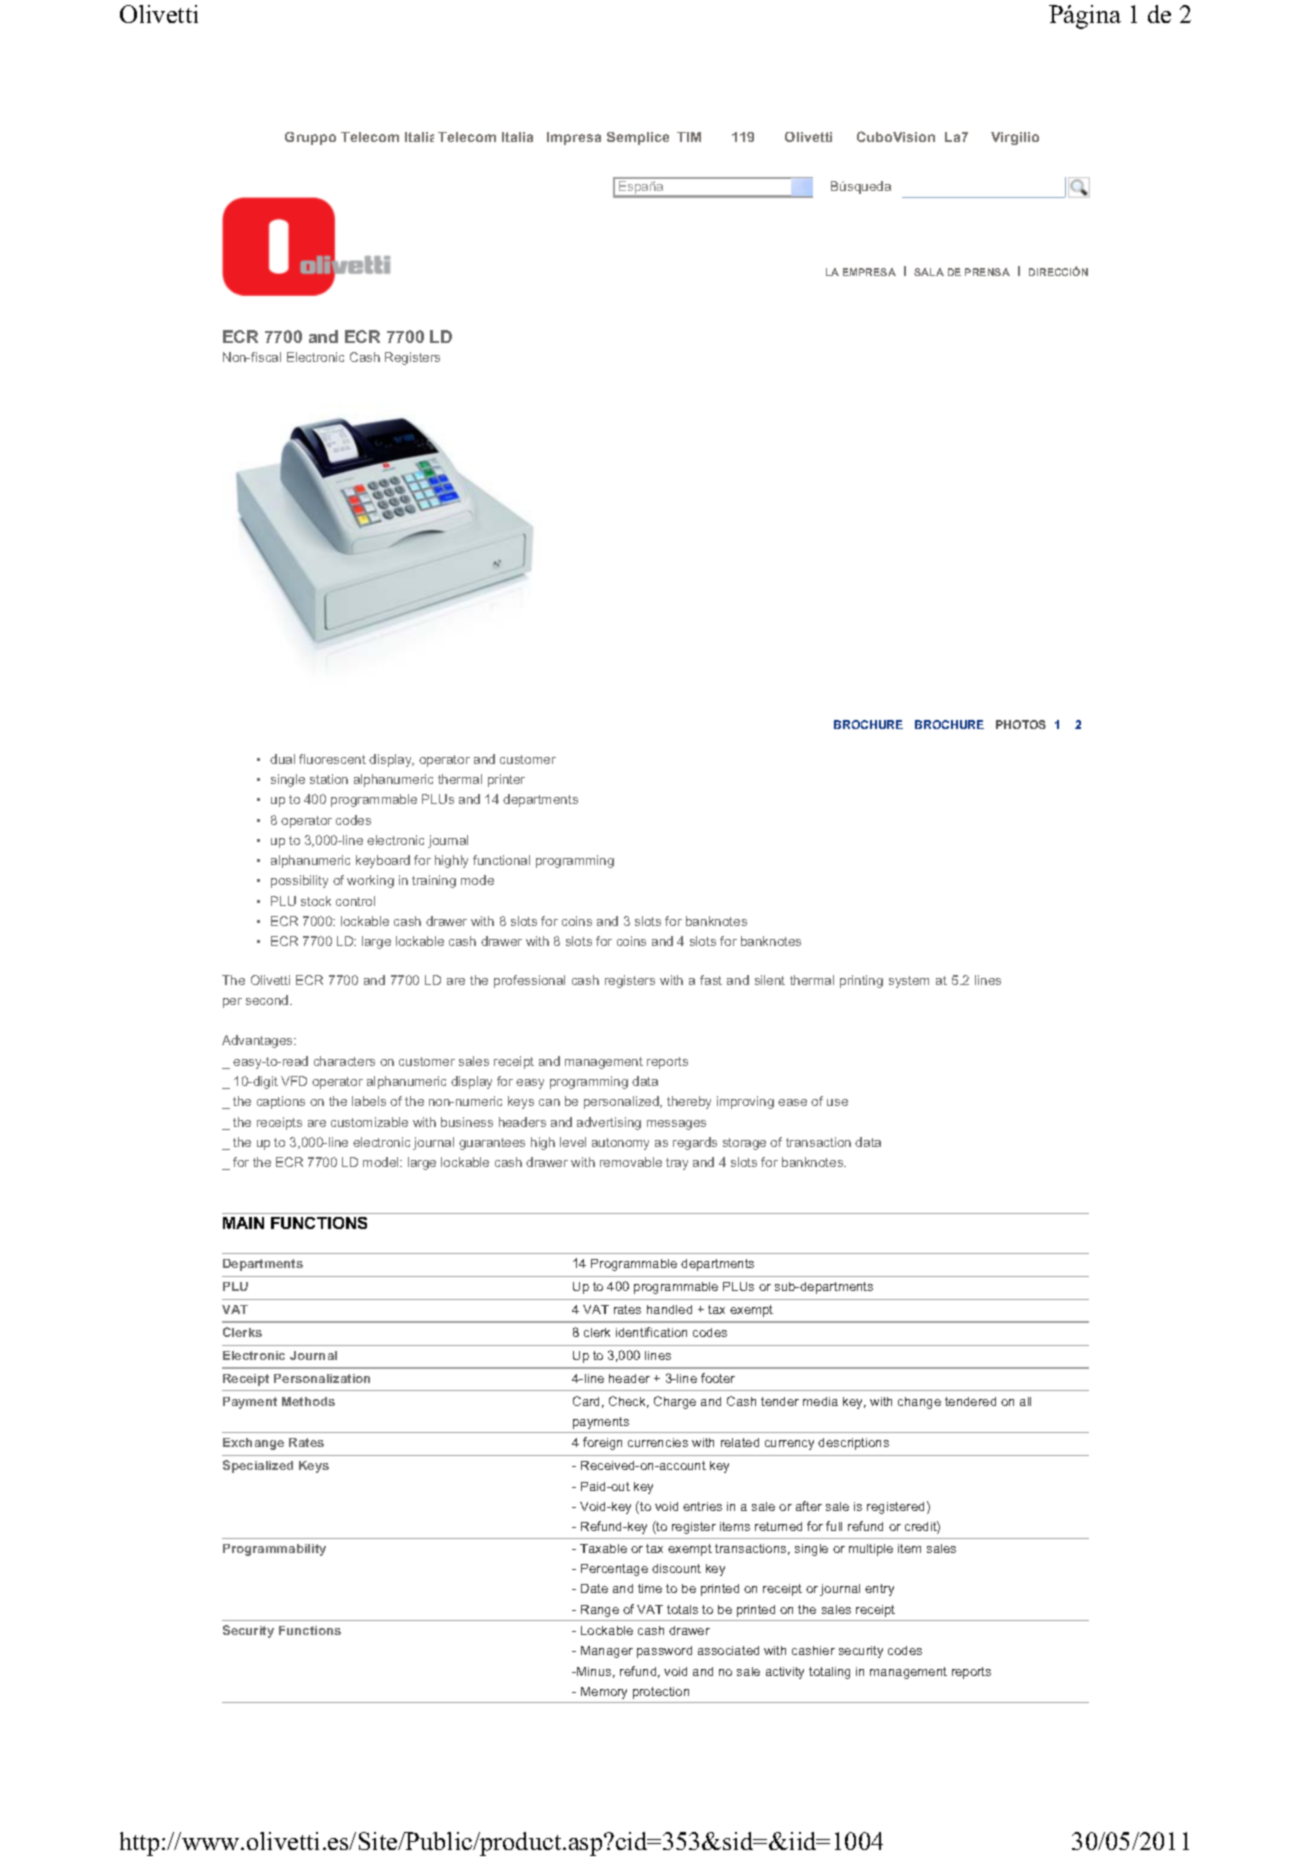  Describe the element at coordinates (274, 1550) in the document. I see `Programmability` at that location.
